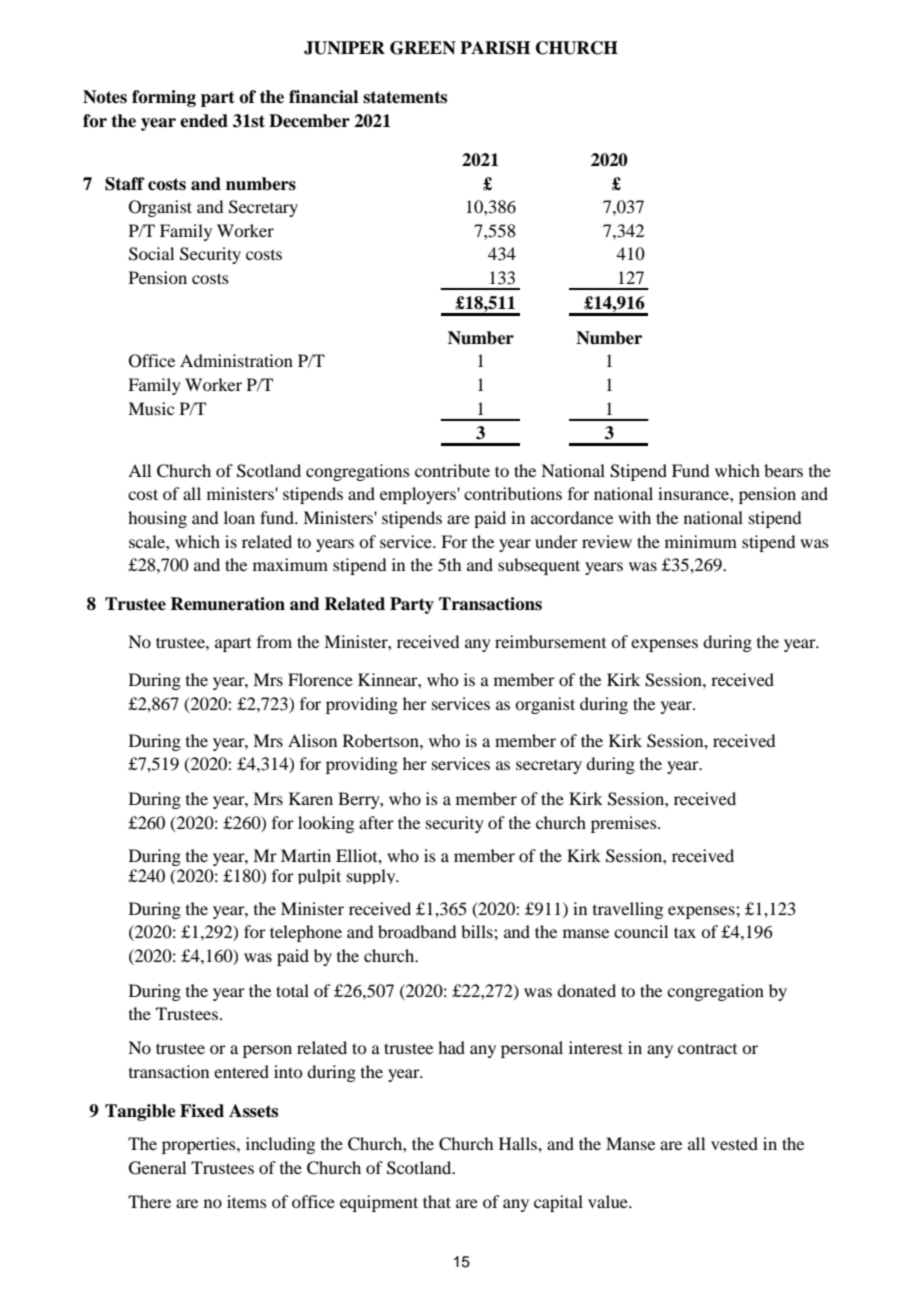 This screenshot has width=924, height=1308. I want to click on Administration, so click(236, 360).
